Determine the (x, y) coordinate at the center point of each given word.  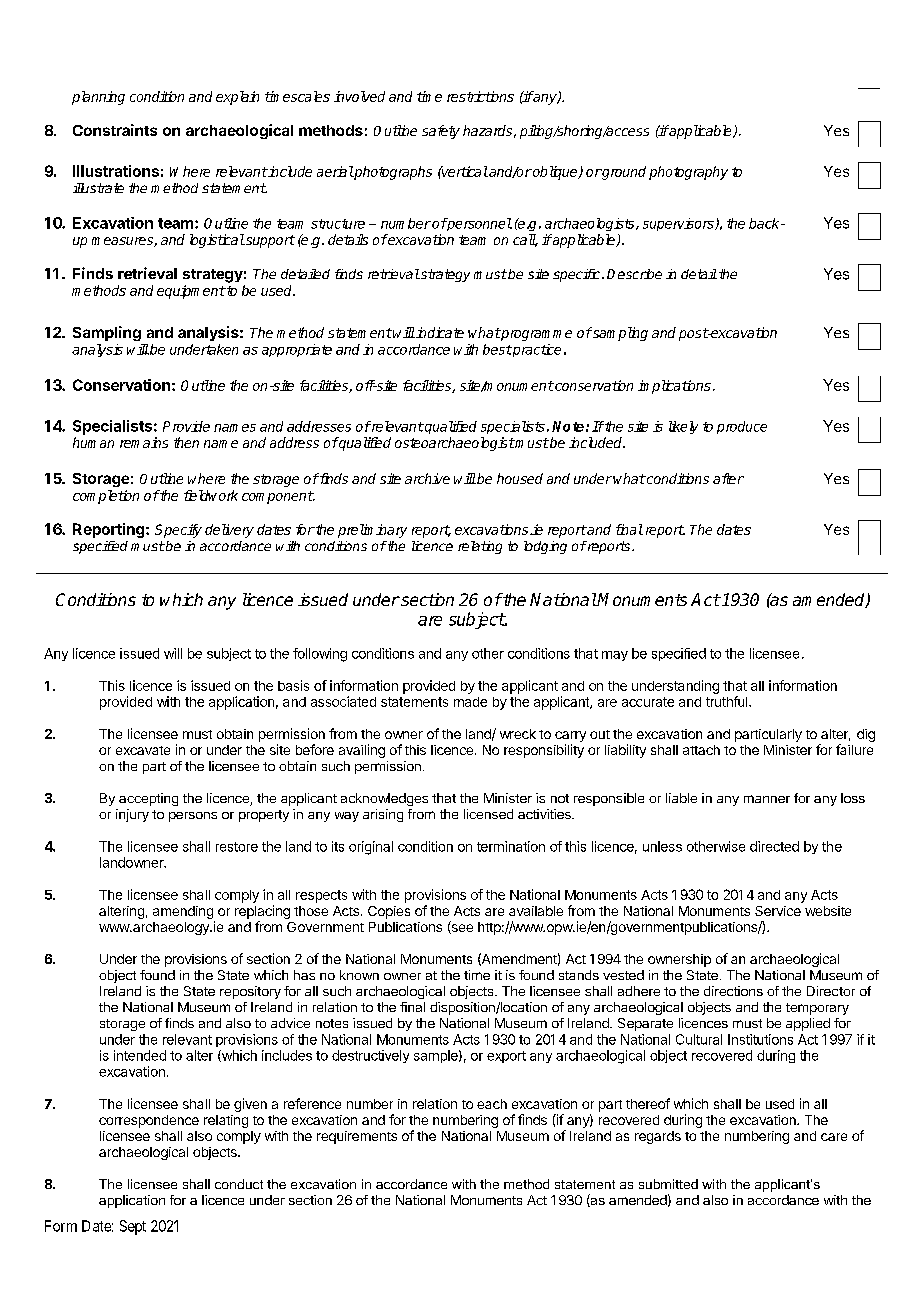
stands (579, 975)
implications (674, 387)
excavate (143, 750)
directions (733, 991)
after (728, 478)
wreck (518, 734)
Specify (178, 531)
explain (237, 98)
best (497, 349)
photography (688, 173)
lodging (545, 547)
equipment (191, 292)
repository (250, 992)
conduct (239, 1184)
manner (767, 799)
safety (441, 132)
